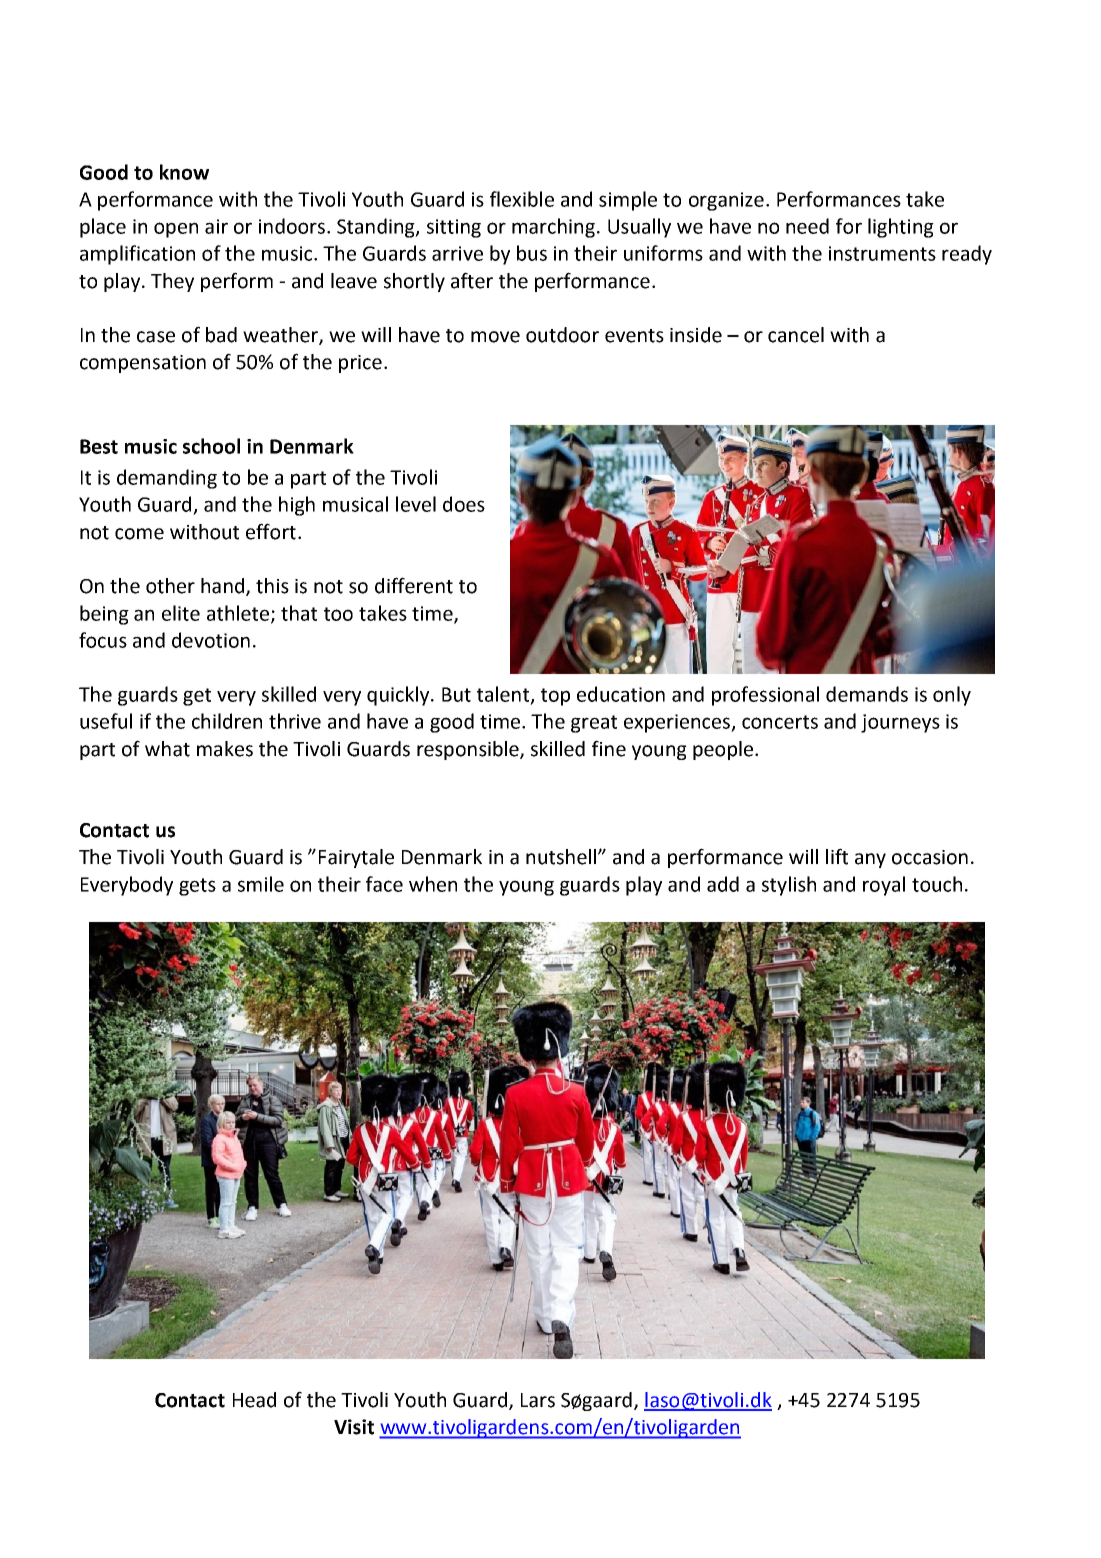 Image resolution: width=1101 pixels, height=1558 pixels. Describe the element at coordinates (538, 1400) in the page. I see `Lars` at that location.
